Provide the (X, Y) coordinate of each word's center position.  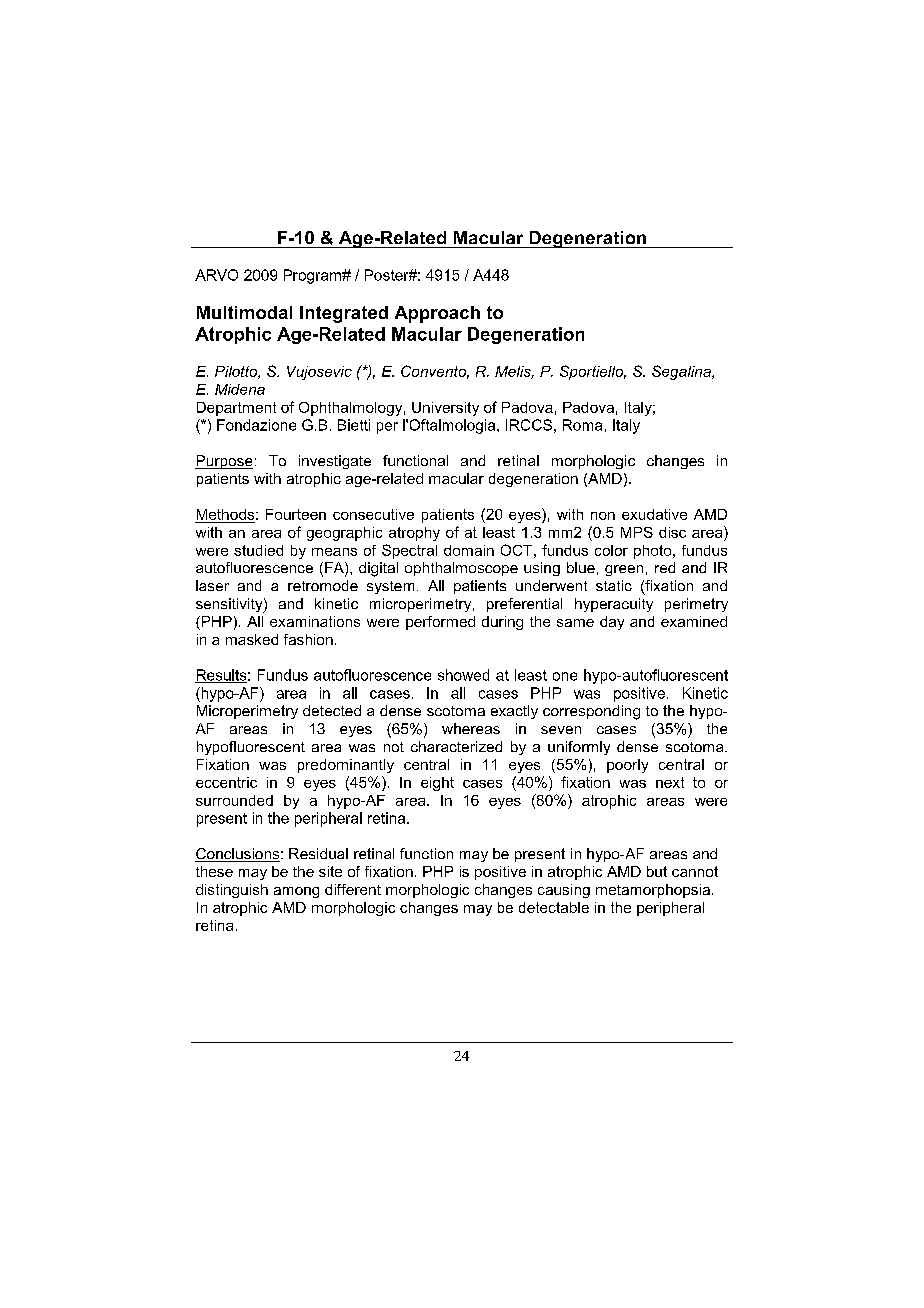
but (657, 871)
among (296, 892)
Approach (437, 314)
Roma (582, 425)
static (614, 585)
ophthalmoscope (461, 569)
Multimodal (244, 312)
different (353, 889)
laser (212, 585)
